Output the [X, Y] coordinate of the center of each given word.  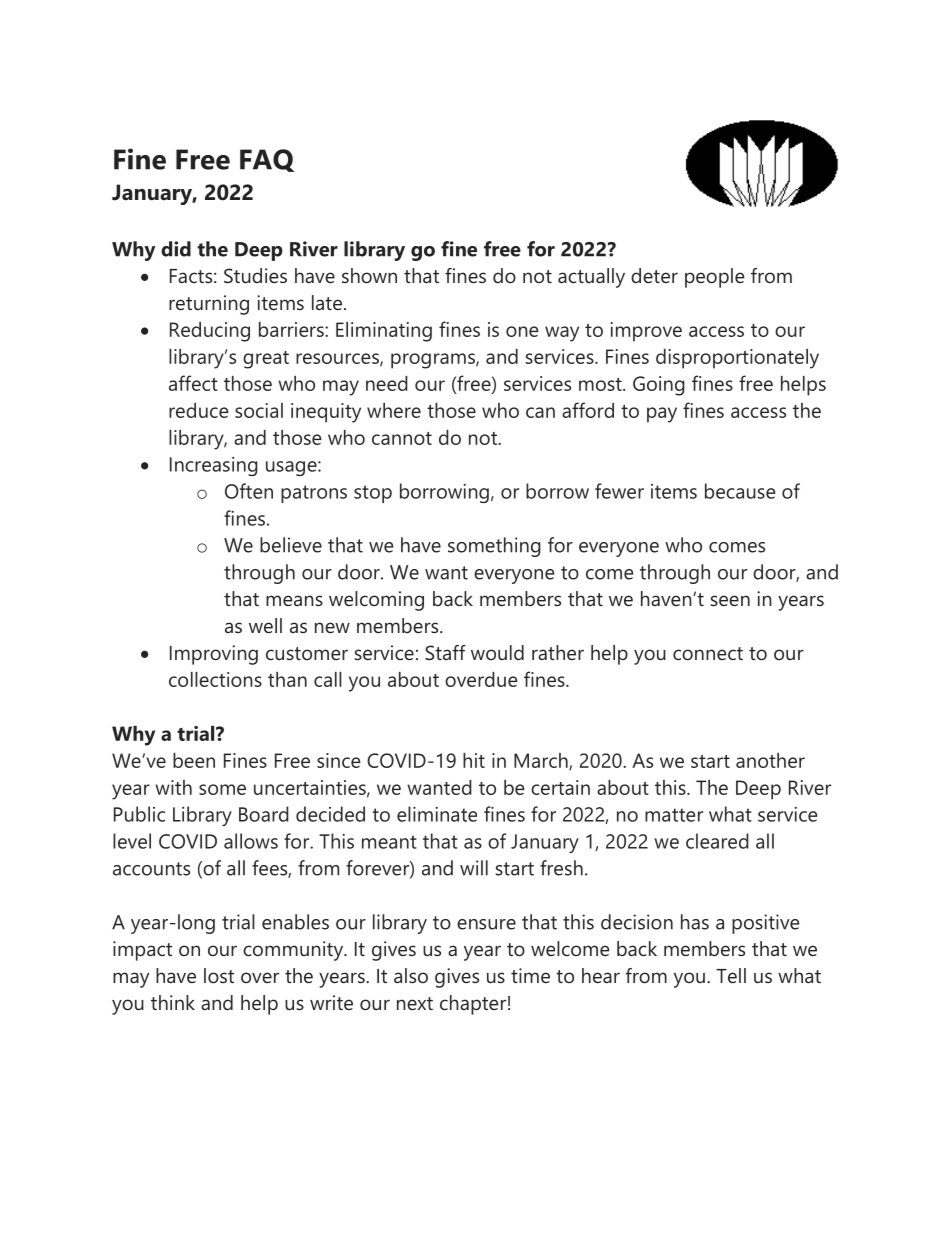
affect [193, 383]
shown [369, 275]
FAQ [267, 160]
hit [474, 760]
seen [730, 600]
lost [219, 975]
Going [659, 386]
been [194, 760]
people [715, 278]
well [265, 625]
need [387, 383]
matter [674, 815]
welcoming [376, 601]
